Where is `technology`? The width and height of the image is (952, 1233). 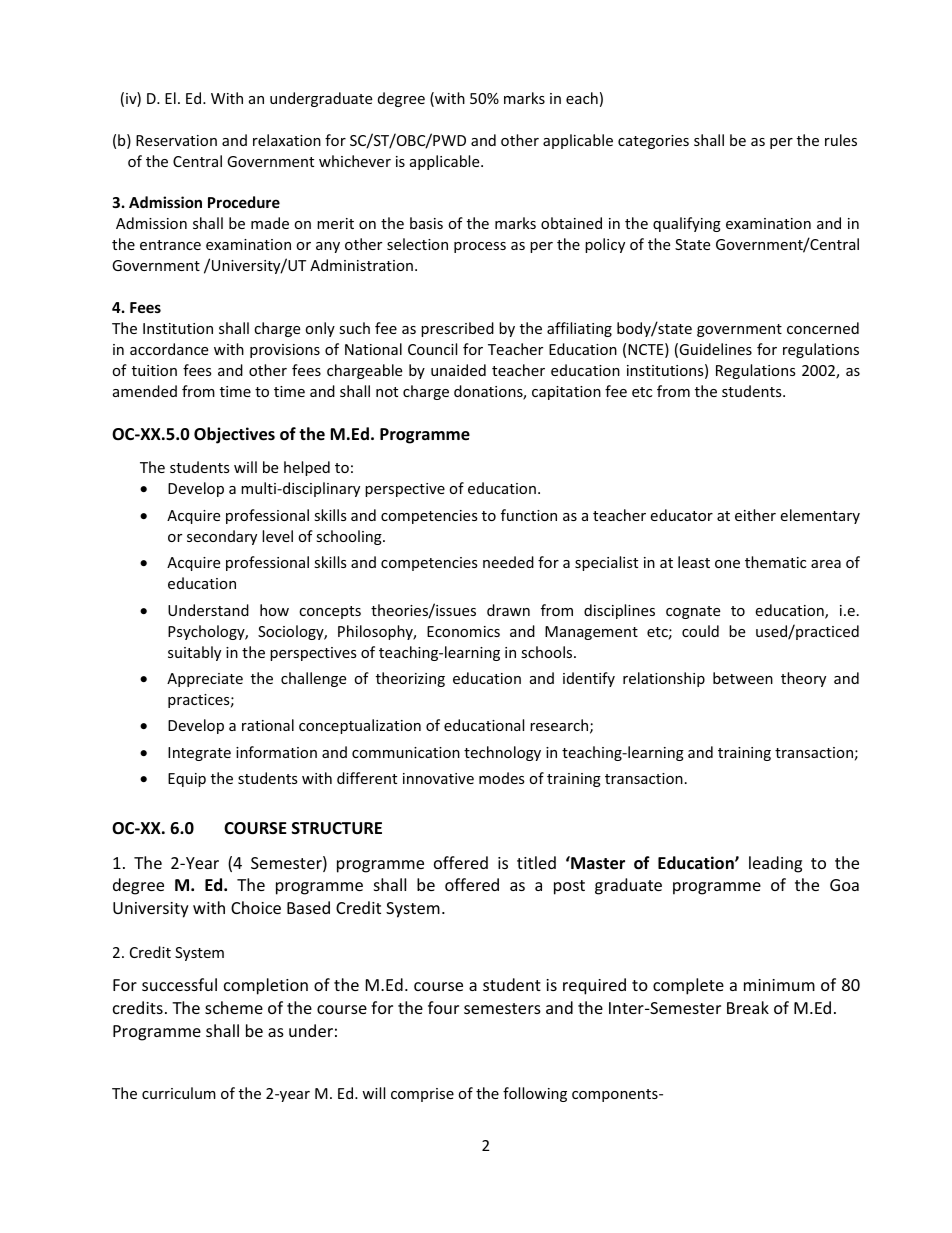
technology is located at coordinates (502, 753).
